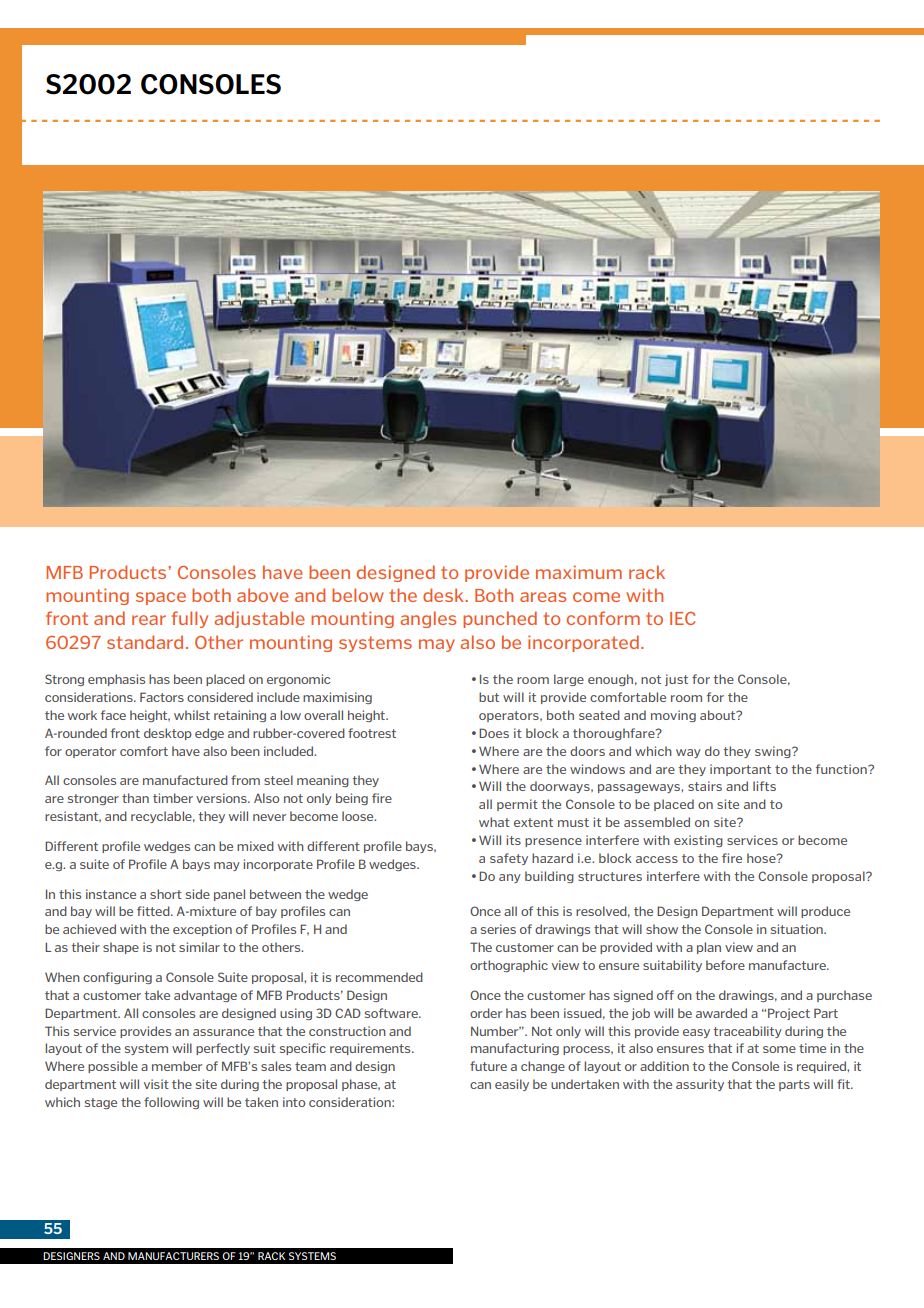 The image size is (924, 1308). What do you see at coordinates (161, 598) in the image?
I see `space` at bounding box center [161, 598].
